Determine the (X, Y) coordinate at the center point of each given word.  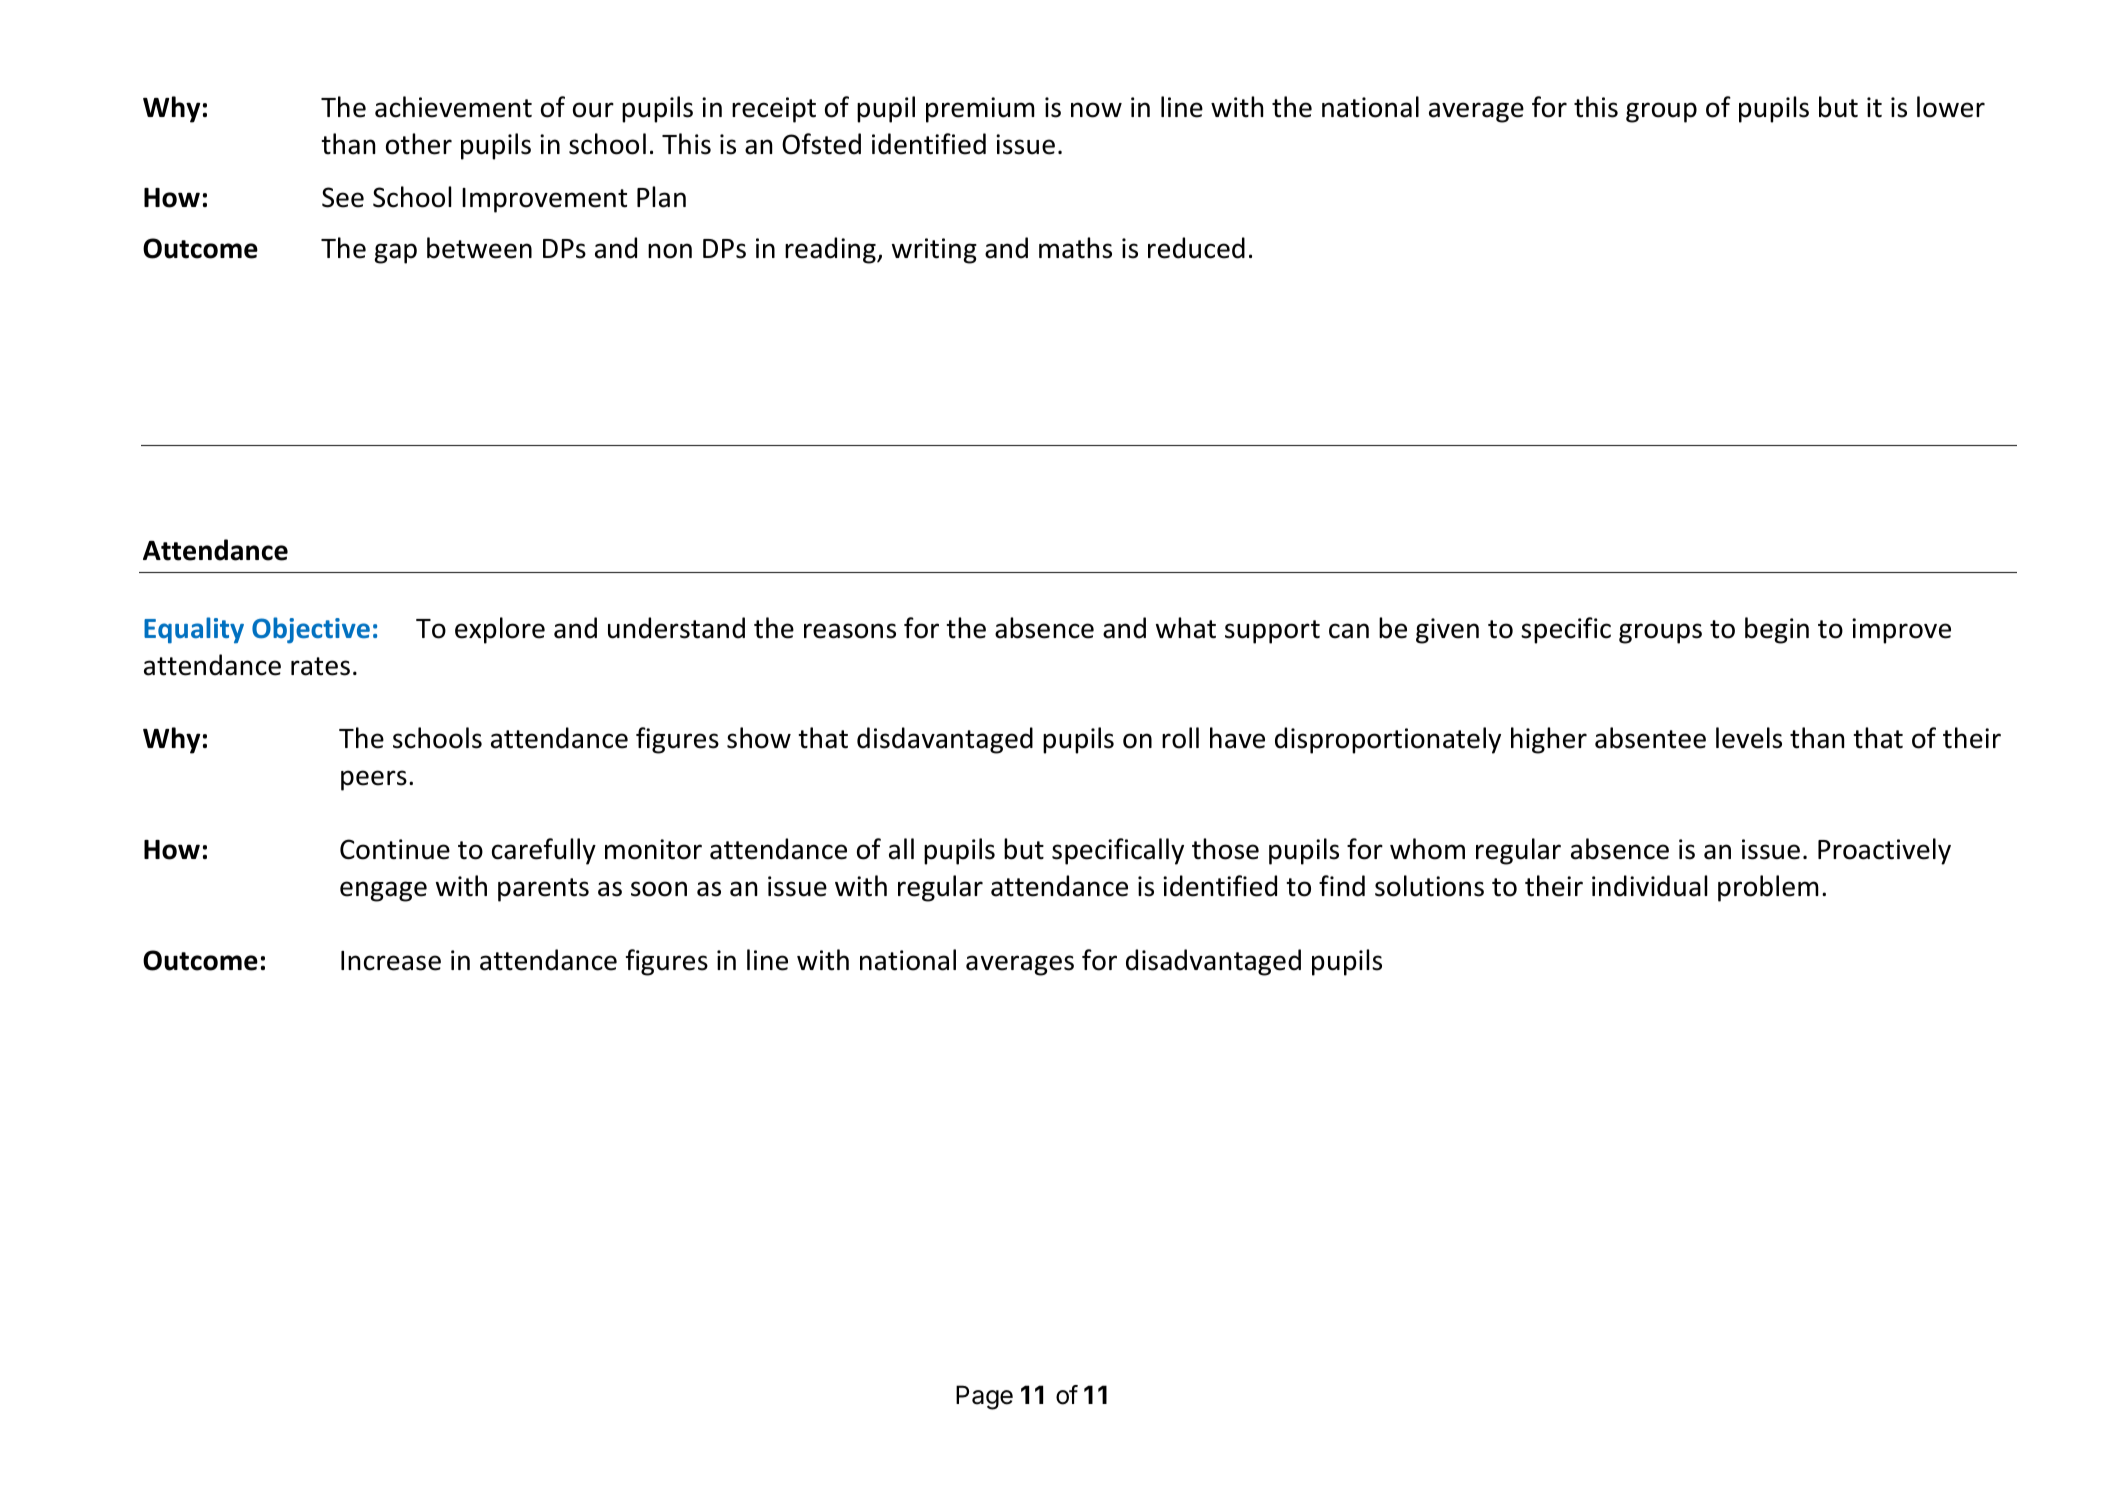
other (419, 144)
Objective (311, 630)
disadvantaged (1213, 962)
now (1096, 110)
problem (1768, 888)
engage (383, 891)
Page (984, 1397)
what (1186, 628)
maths (1075, 248)
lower (1951, 107)
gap (396, 253)
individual (1649, 886)
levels (1749, 738)
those (1225, 849)
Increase (391, 961)
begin (1777, 630)
